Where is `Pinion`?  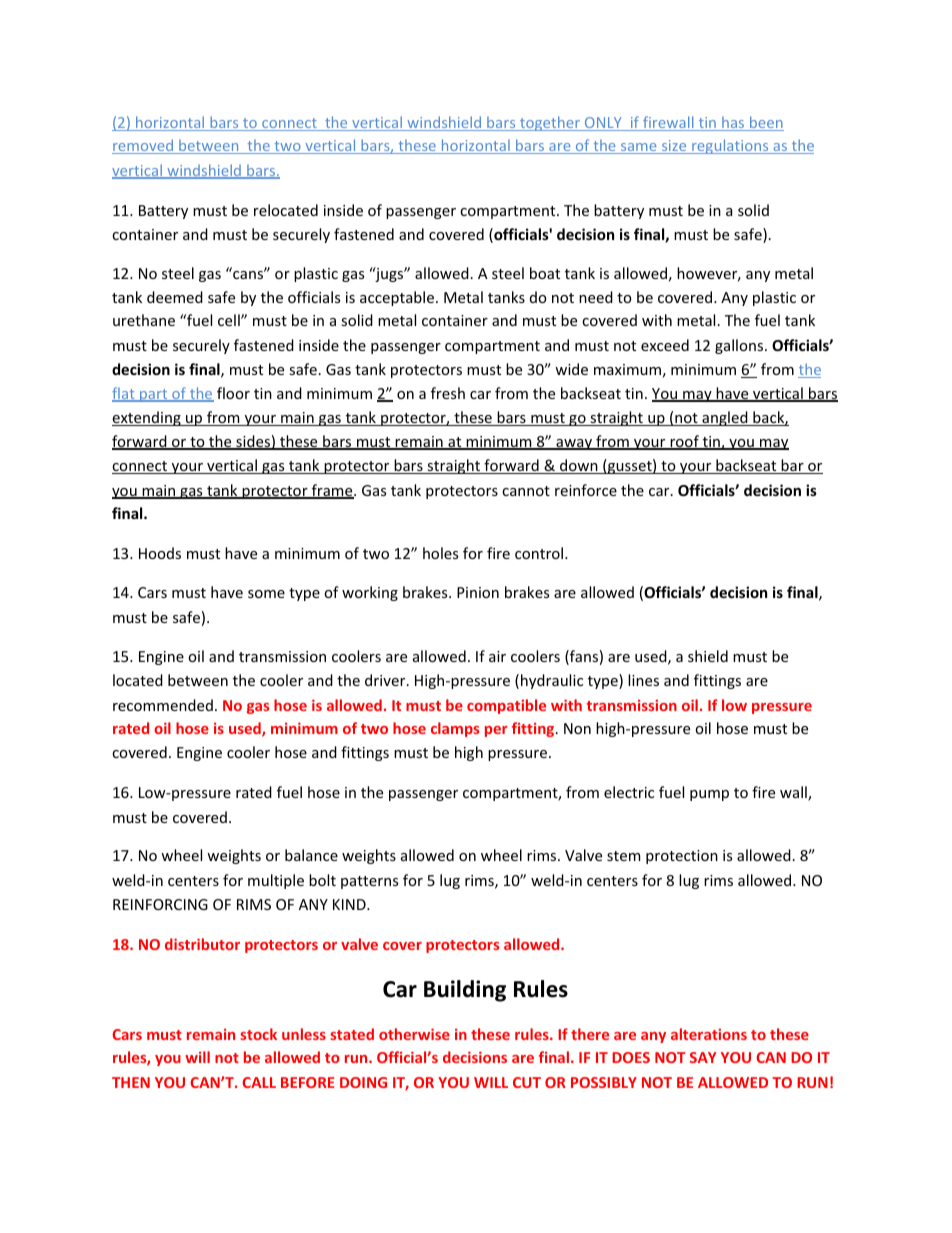 Pinion is located at coordinates (478, 592).
